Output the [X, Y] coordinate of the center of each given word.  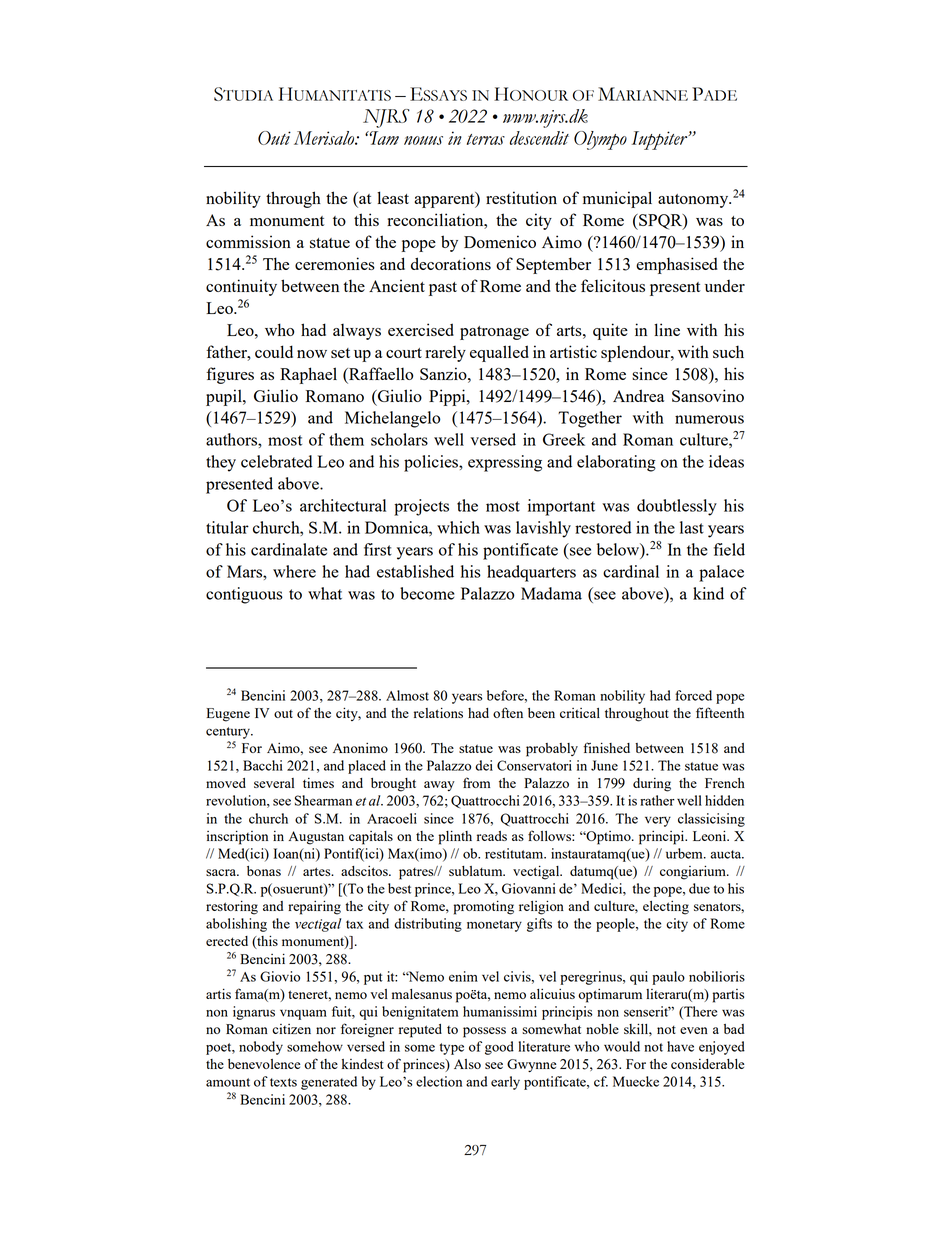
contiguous [244, 595]
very [658, 821]
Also [467, 1064]
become [427, 593]
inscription [237, 837]
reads [492, 836]
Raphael [308, 375]
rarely [445, 354]
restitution [521, 197]
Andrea [638, 395]
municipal [617, 199]
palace [721, 573]
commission [248, 241]
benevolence [264, 1064]
